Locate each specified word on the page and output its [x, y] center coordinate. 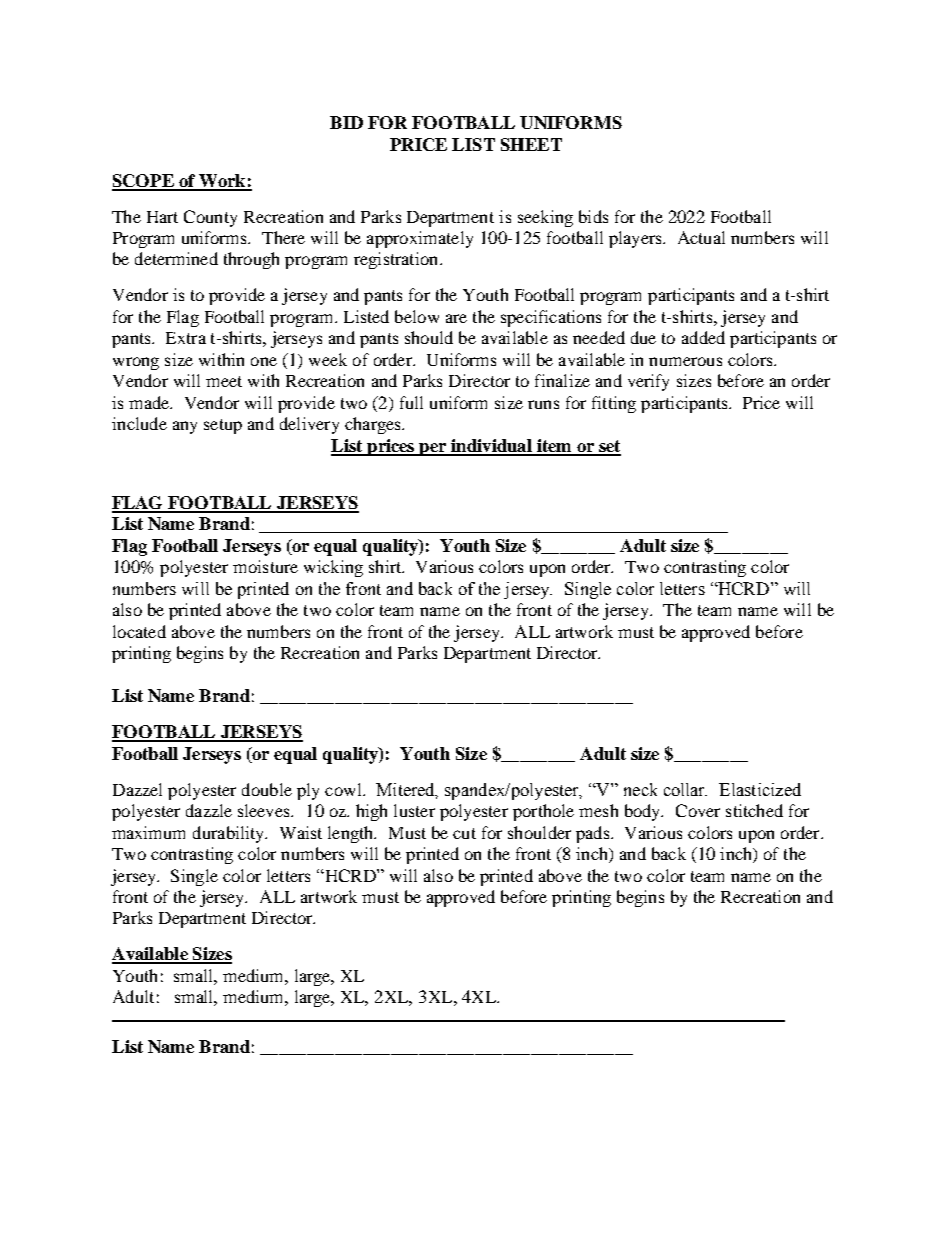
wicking [333, 568]
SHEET [531, 144]
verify [648, 382]
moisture [265, 566]
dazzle [209, 810]
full [411, 402]
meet [224, 381]
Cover [698, 810]
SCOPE [144, 182]
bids [593, 216]
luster [414, 810]
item [554, 447]
